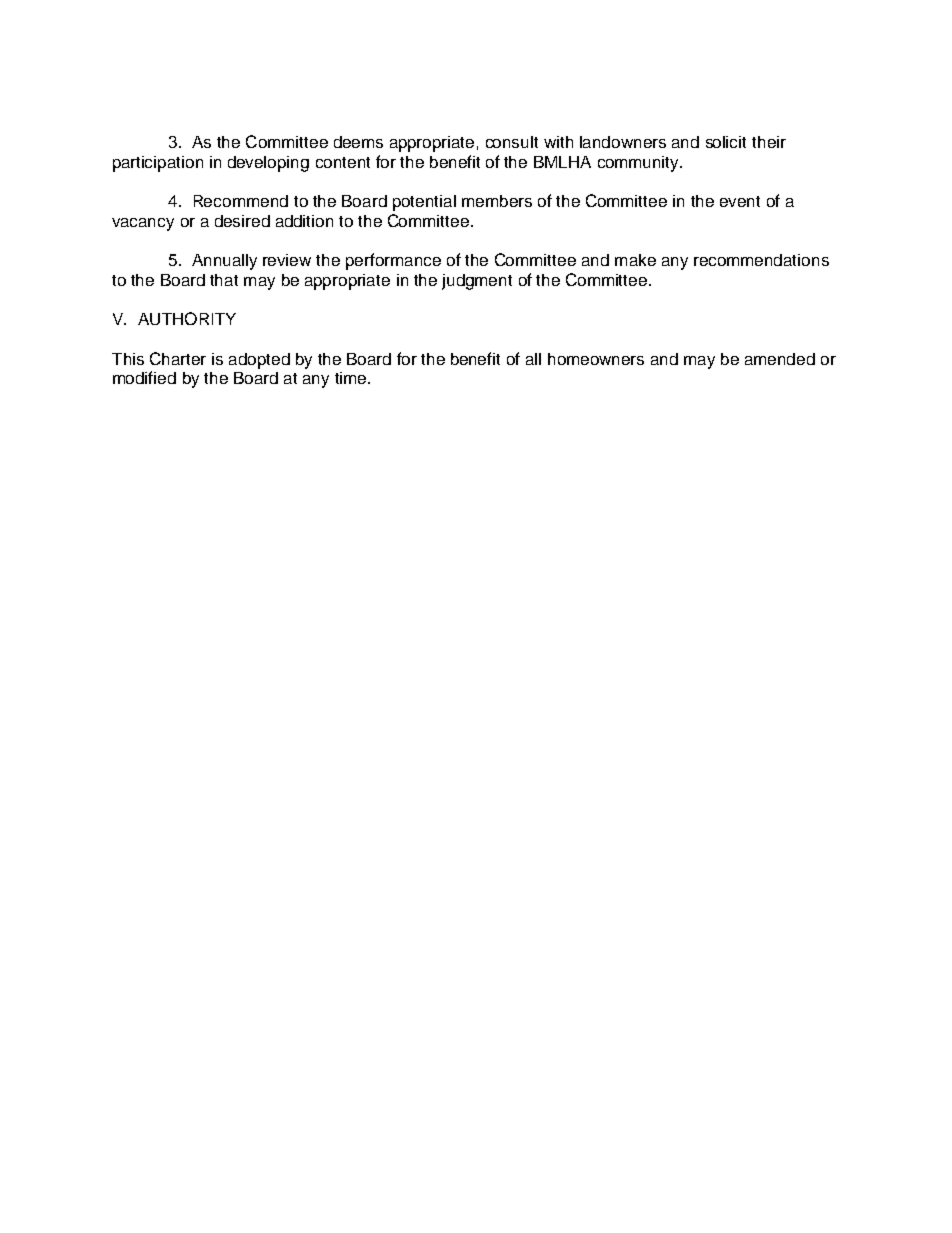  What do you see at coordinates (780, 359) in the screenshot?
I see `amended` at bounding box center [780, 359].
